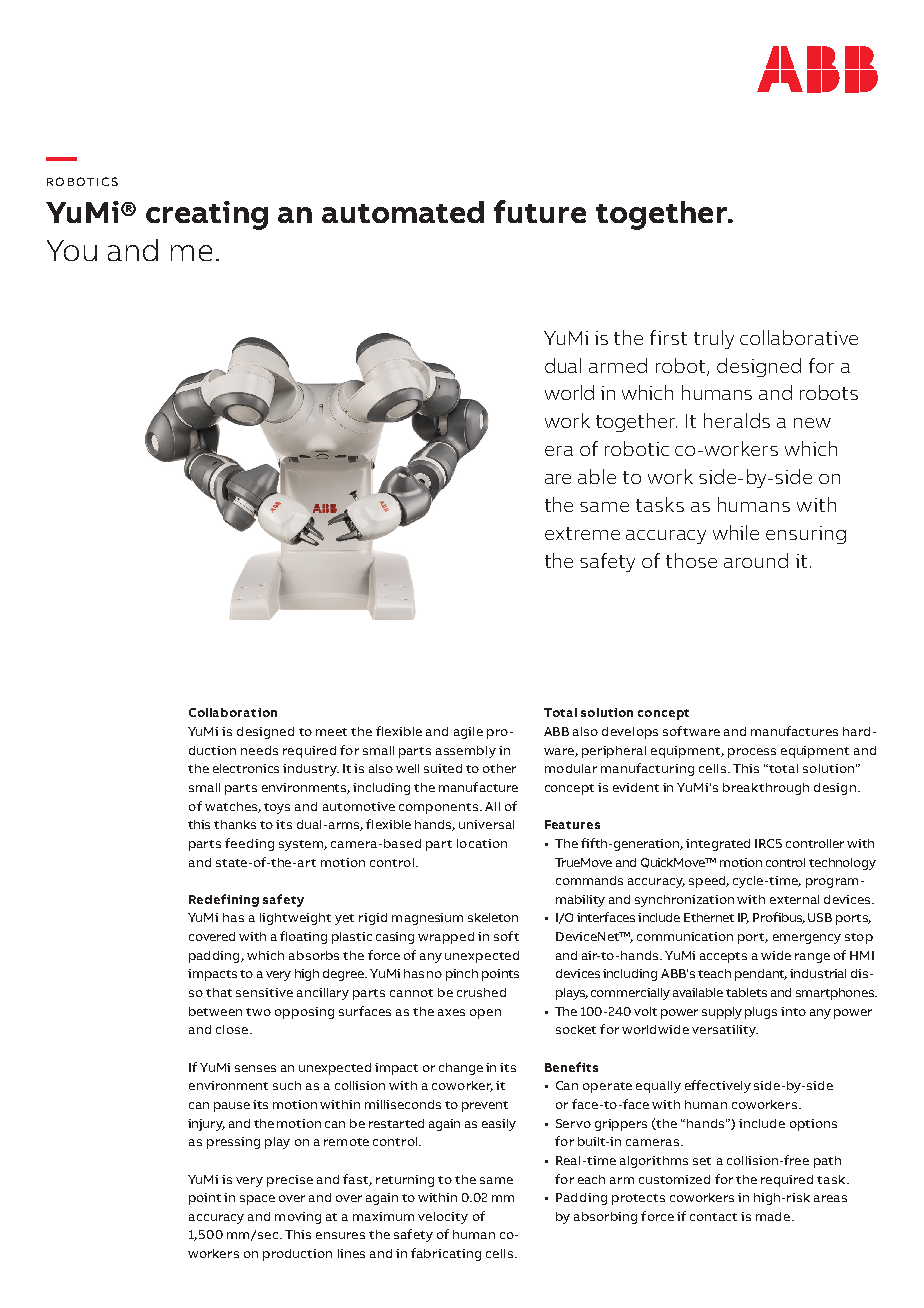 The image size is (924, 1308). Describe the element at coordinates (752, 753) in the document. I see `process` at that location.
